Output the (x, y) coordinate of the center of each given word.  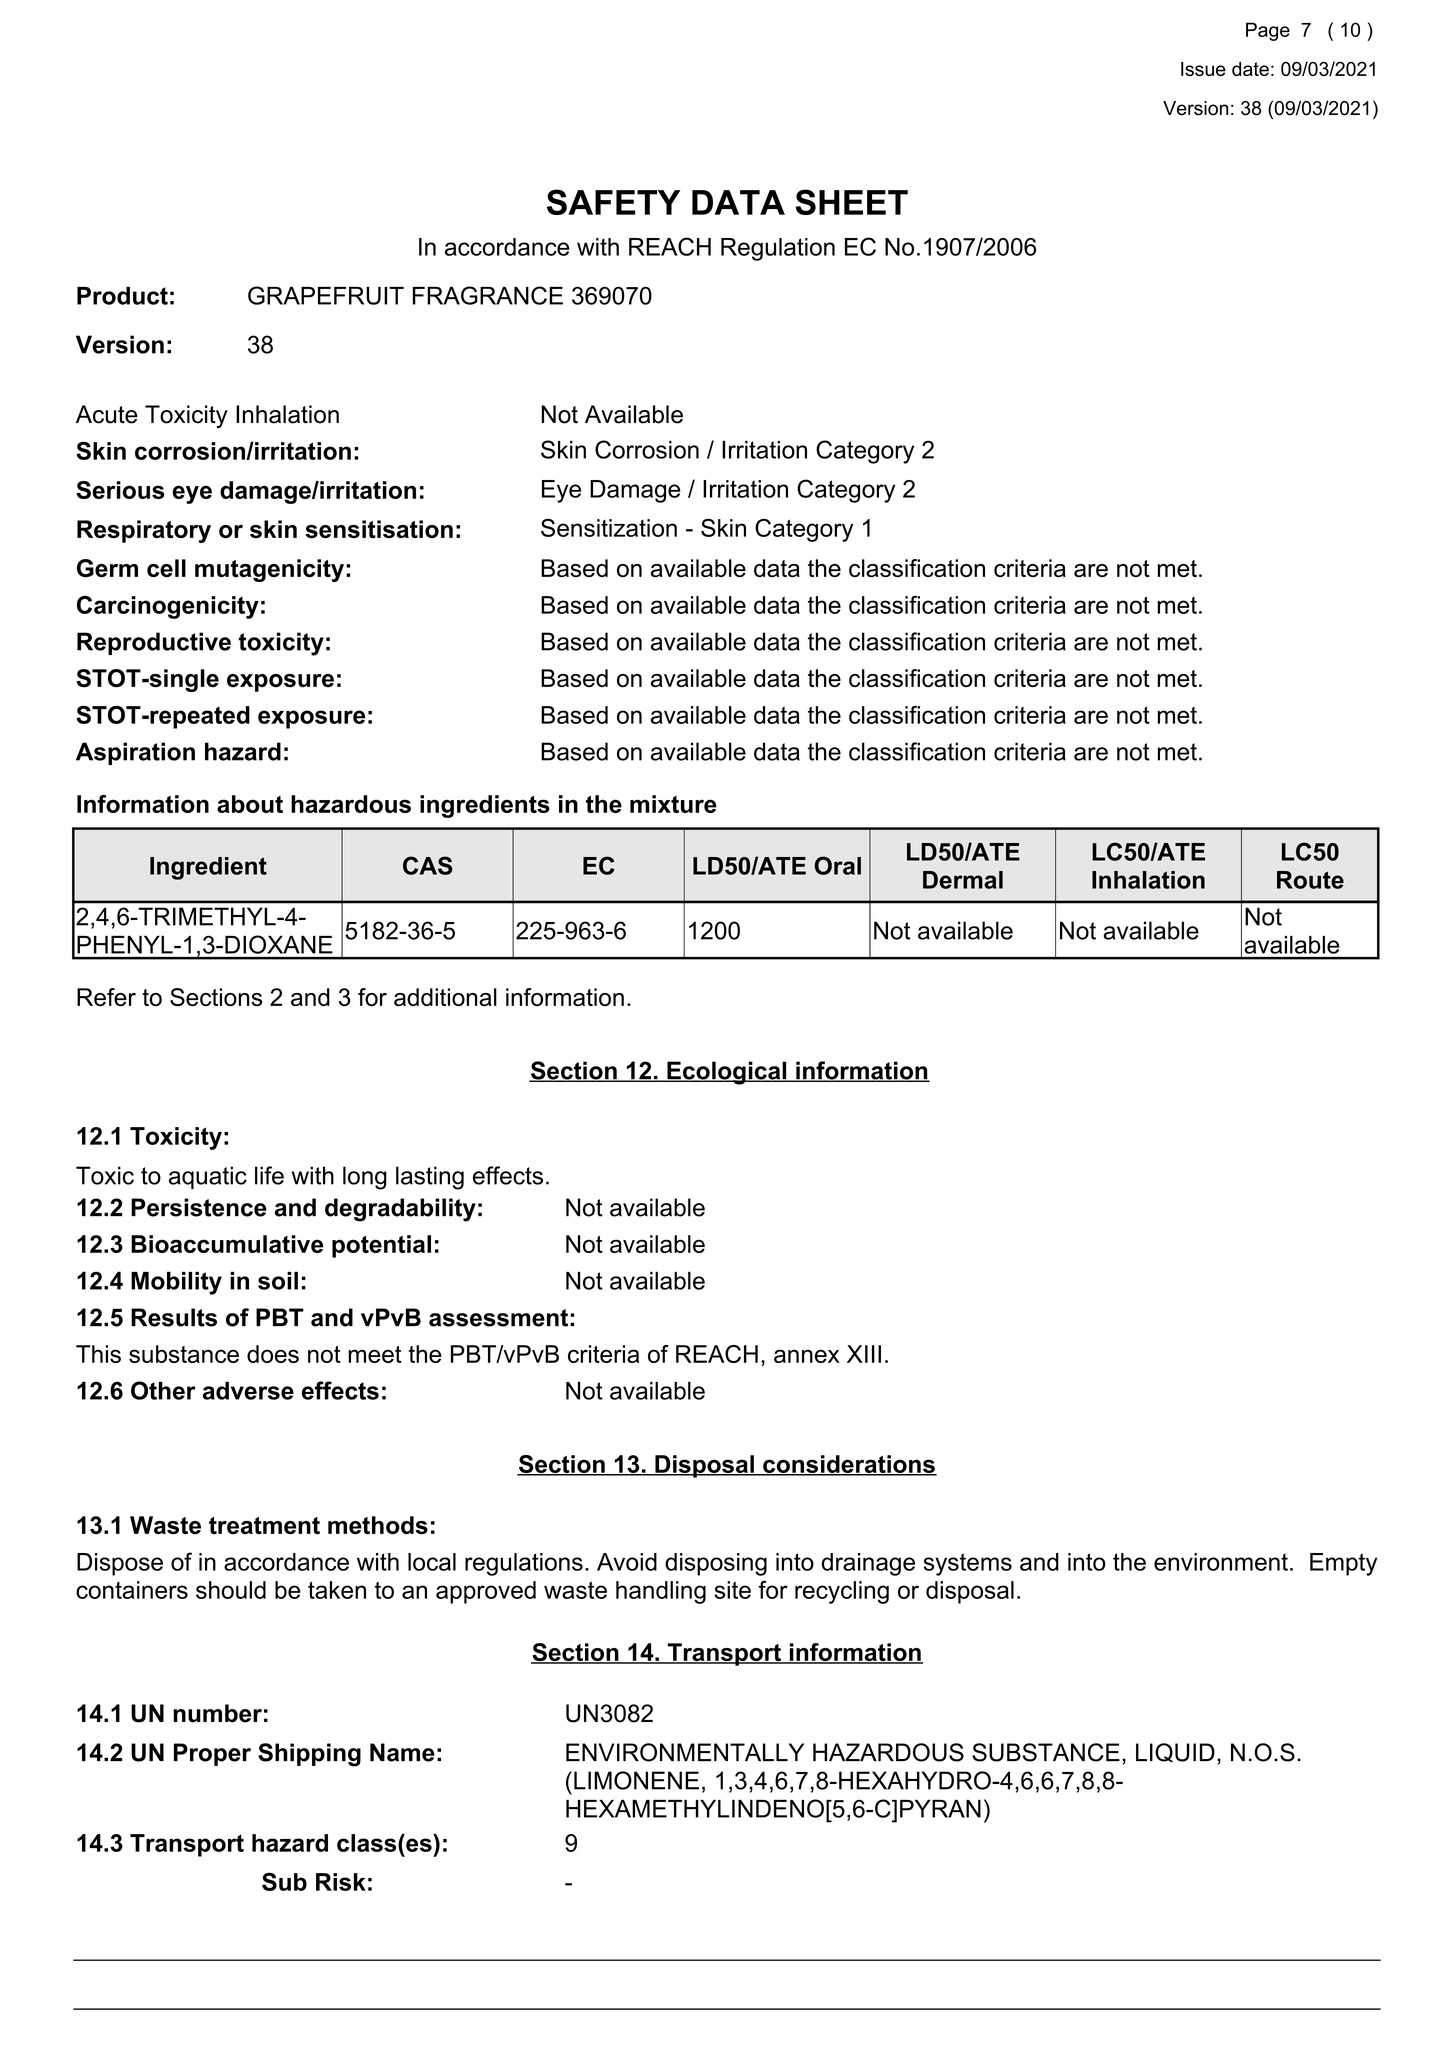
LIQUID (1175, 1753)
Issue (1203, 69)
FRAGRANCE (488, 295)
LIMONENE (636, 1780)
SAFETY (613, 202)
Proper (212, 1754)
